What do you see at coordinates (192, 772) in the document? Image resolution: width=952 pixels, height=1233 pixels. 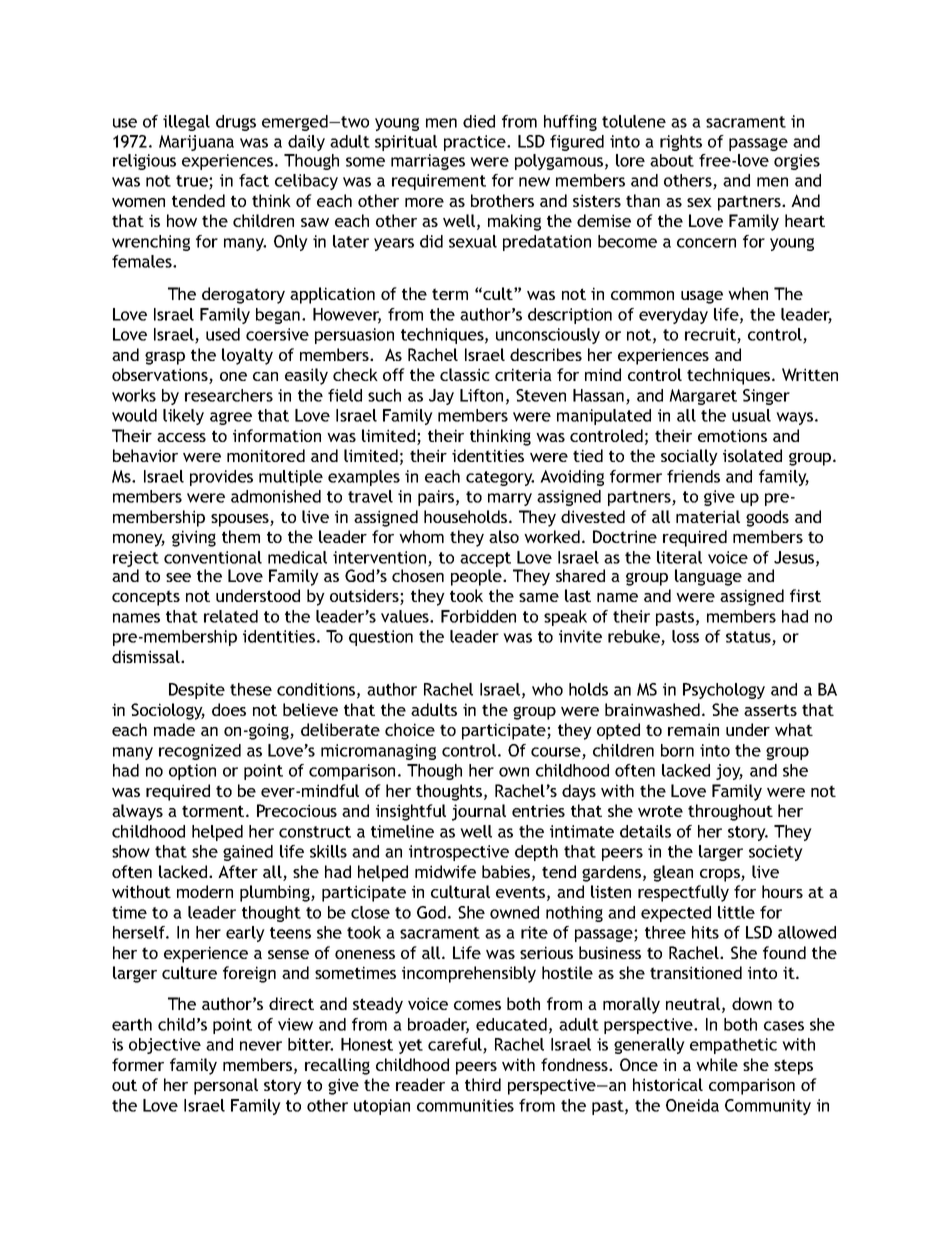 I see `option` at bounding box center [192, 772].
